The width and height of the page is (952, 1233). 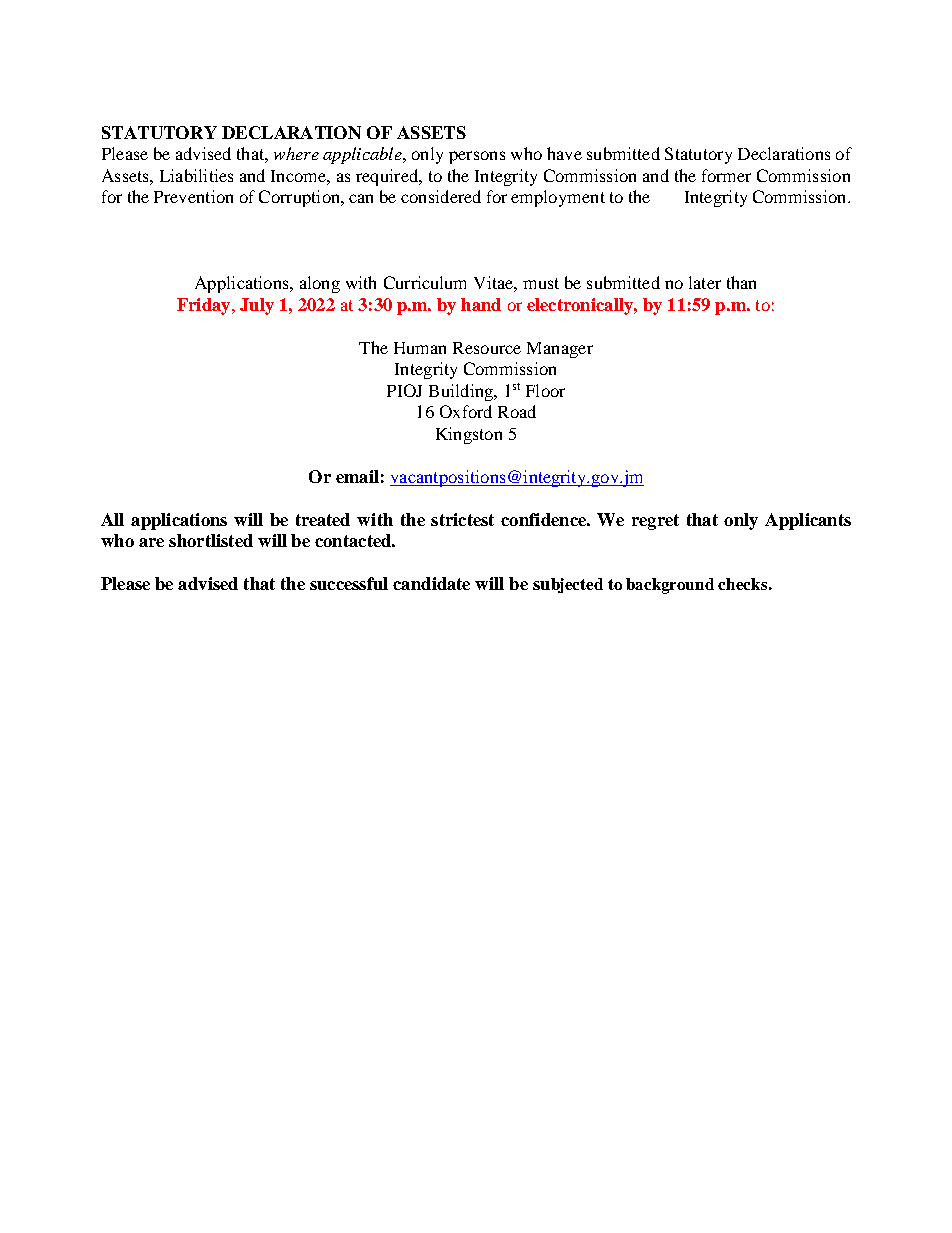 I want to click on background, so click(x=670, y=586).
